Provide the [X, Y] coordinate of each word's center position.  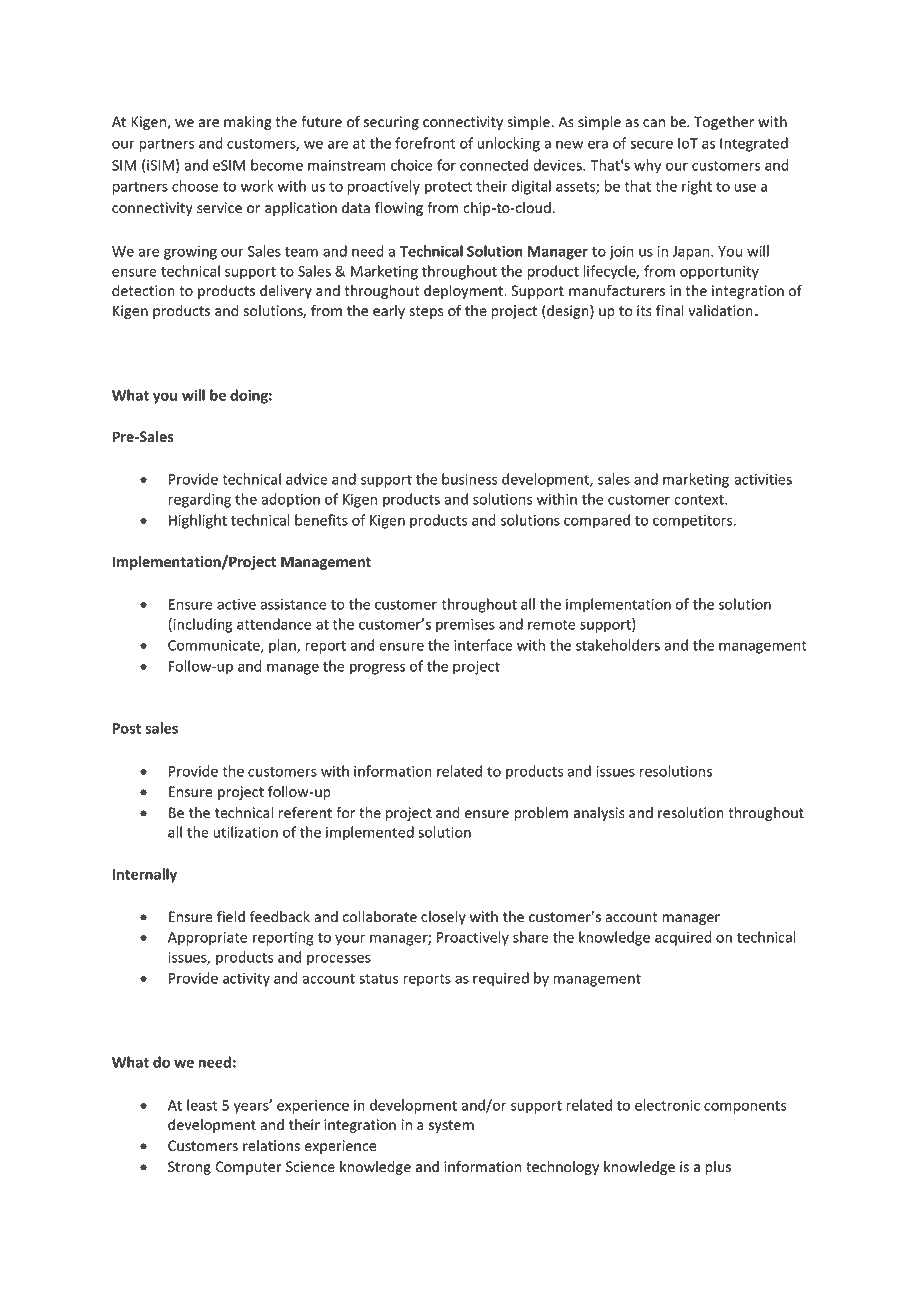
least [202, 1105]
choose [195, 186]
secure [651, 144]
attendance [274, 624]
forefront [425, 143]
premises [465, 626]
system [451, 1126]
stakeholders [618, 645]
